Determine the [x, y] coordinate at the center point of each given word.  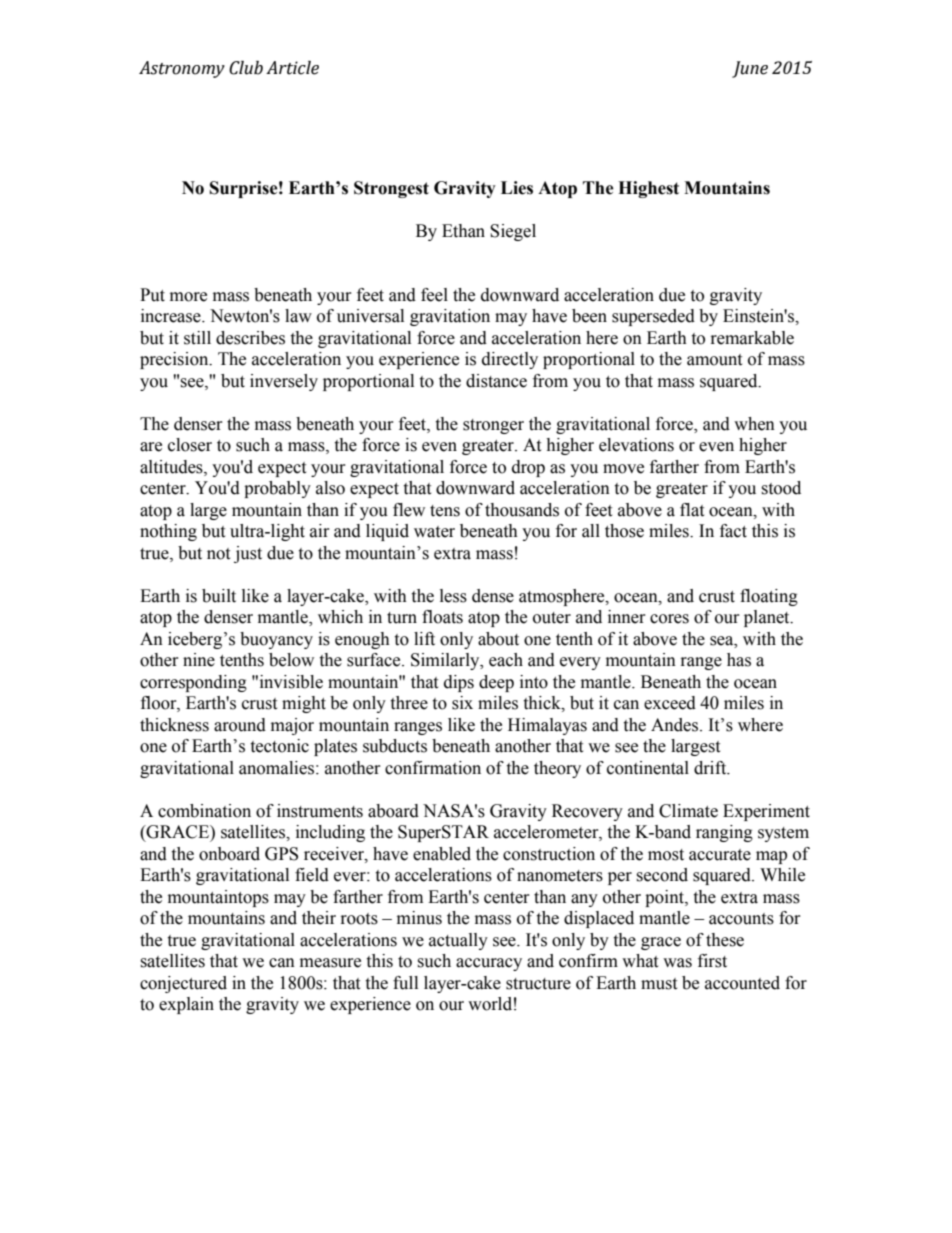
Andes [676, 725]
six [462, 703]
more [188, 297]
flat [692, 510]
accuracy [489, 964]
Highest [648, 189]
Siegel [513, 232]
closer [190, 445]
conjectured [183, 984]
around [240, 725]
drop [528, 468]
